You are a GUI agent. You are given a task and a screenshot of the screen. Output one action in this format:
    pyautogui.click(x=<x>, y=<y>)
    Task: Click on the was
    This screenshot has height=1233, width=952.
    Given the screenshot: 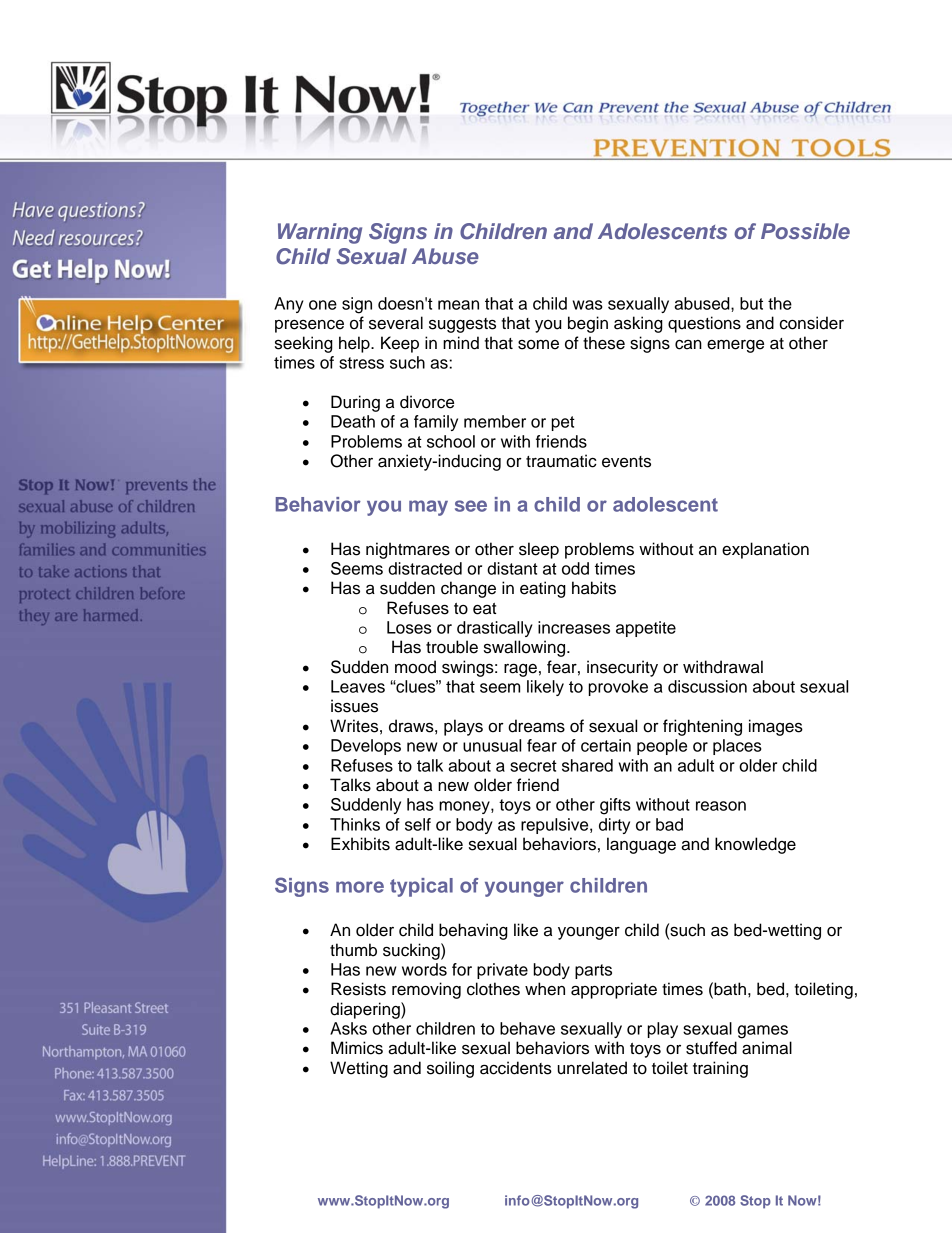 What is the action you would take?
    pyautogui.click(x=588, y=305)
